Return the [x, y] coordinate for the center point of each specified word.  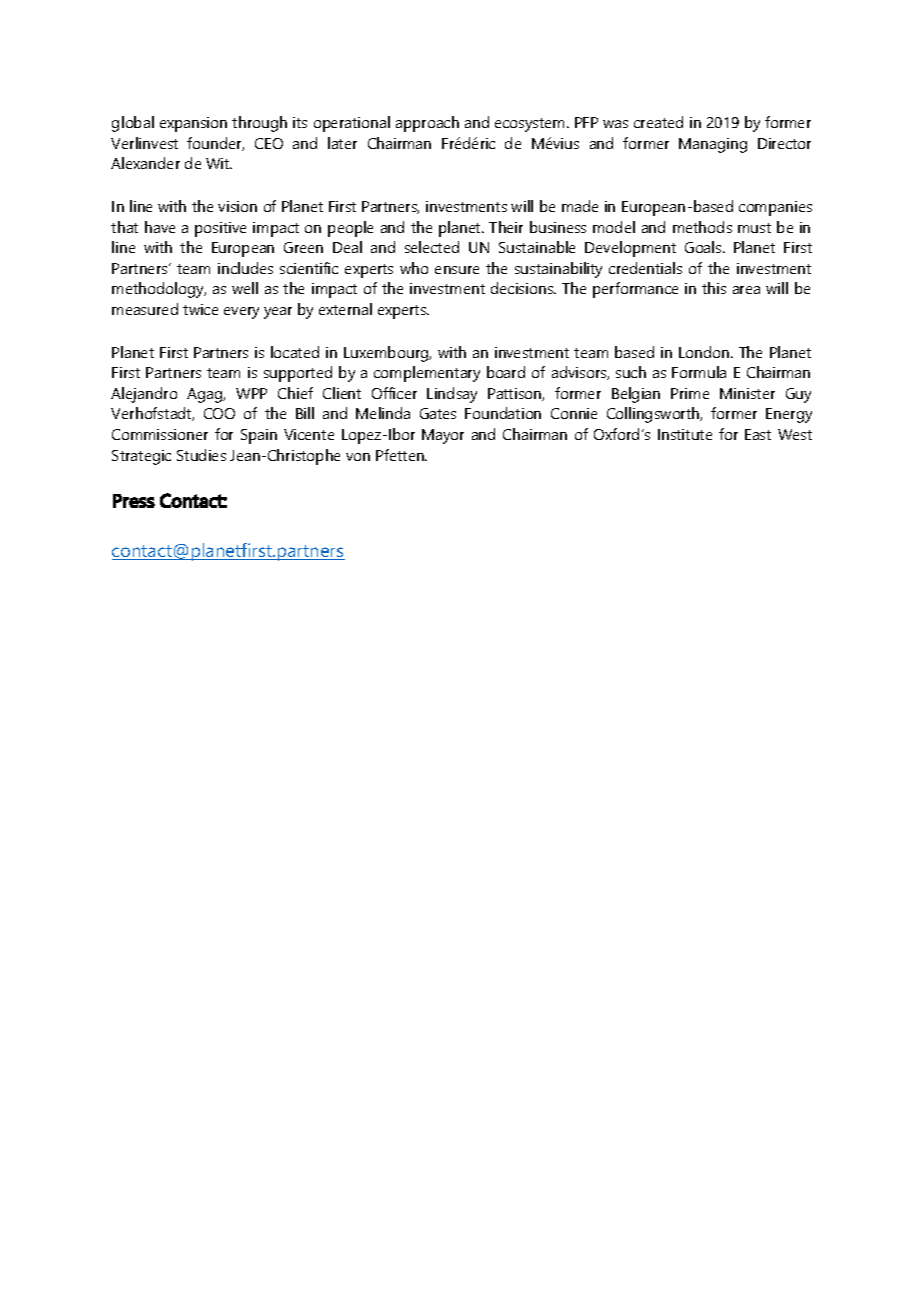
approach [427, 124]
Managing [713, 145]
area [746, 290]
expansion [193, 124]
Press [134, 501]
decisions [523, 288]
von [358, 457]
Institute [685, 434]
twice [200, 309]
